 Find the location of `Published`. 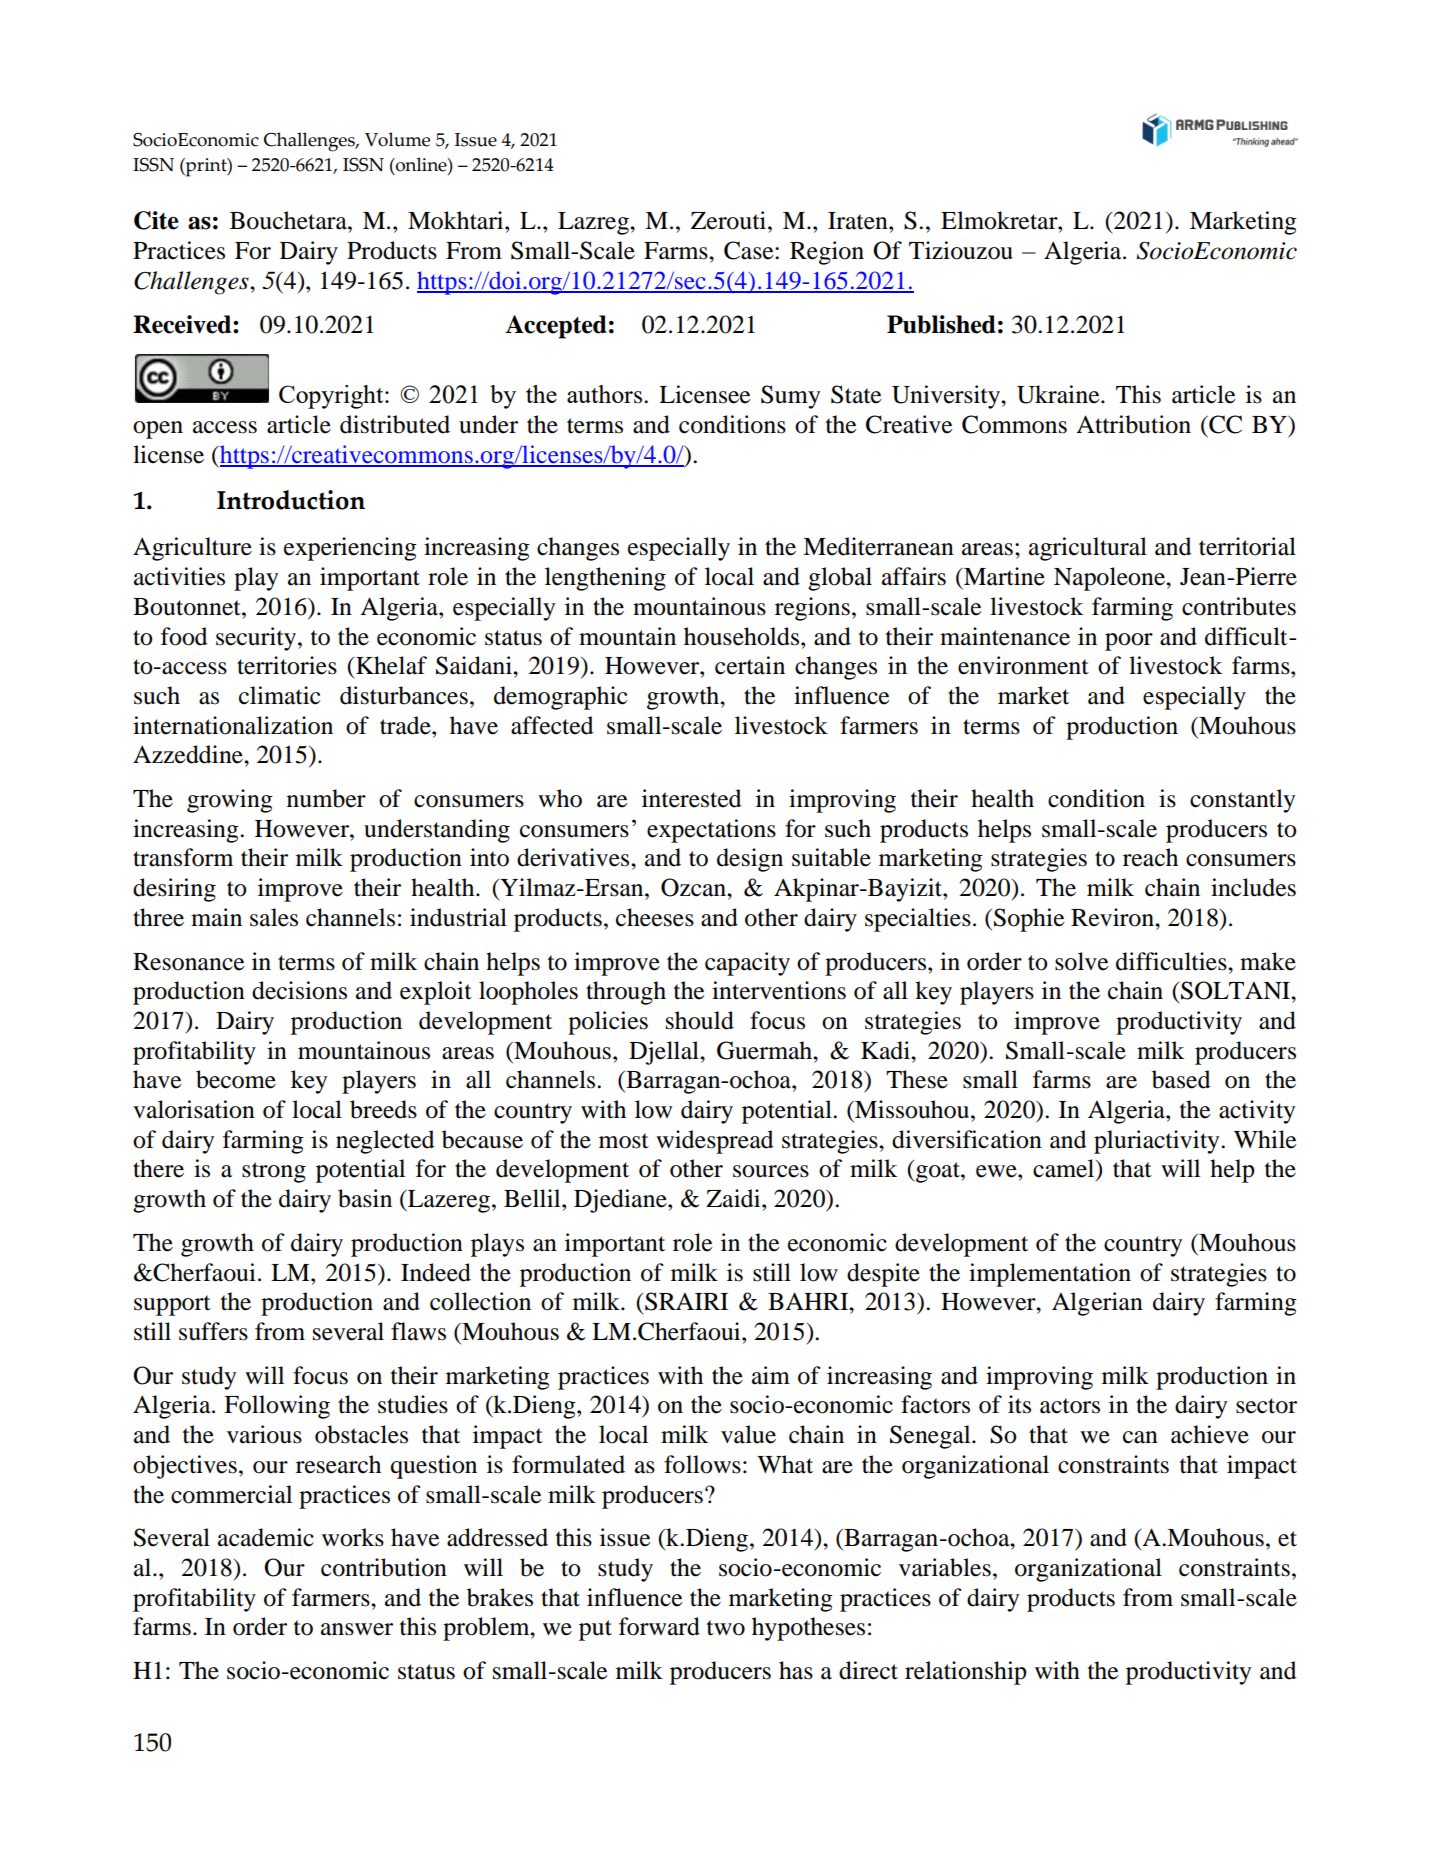

Published is located at coordinates (941, 324).
